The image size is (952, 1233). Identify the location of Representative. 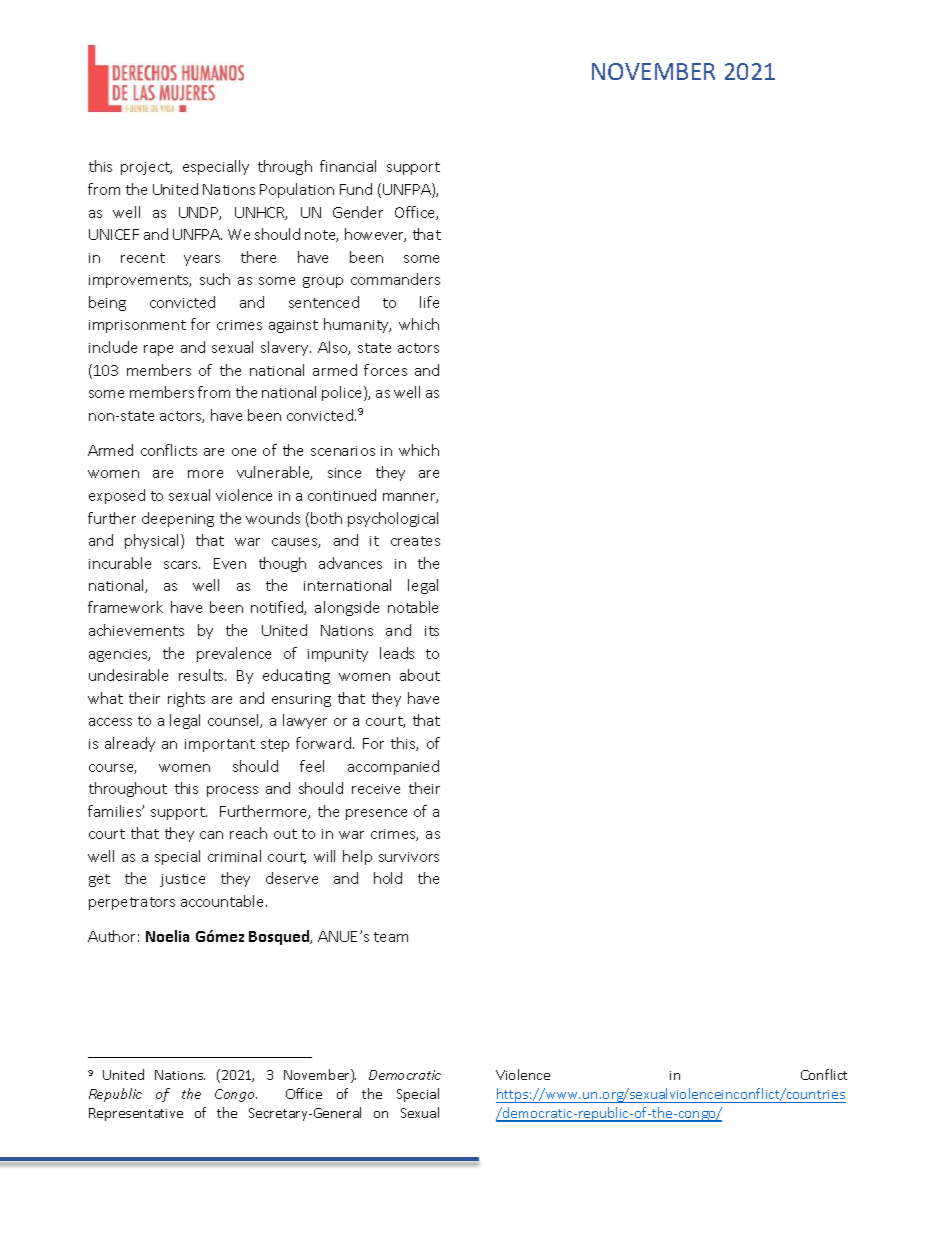
(136, 1114).
